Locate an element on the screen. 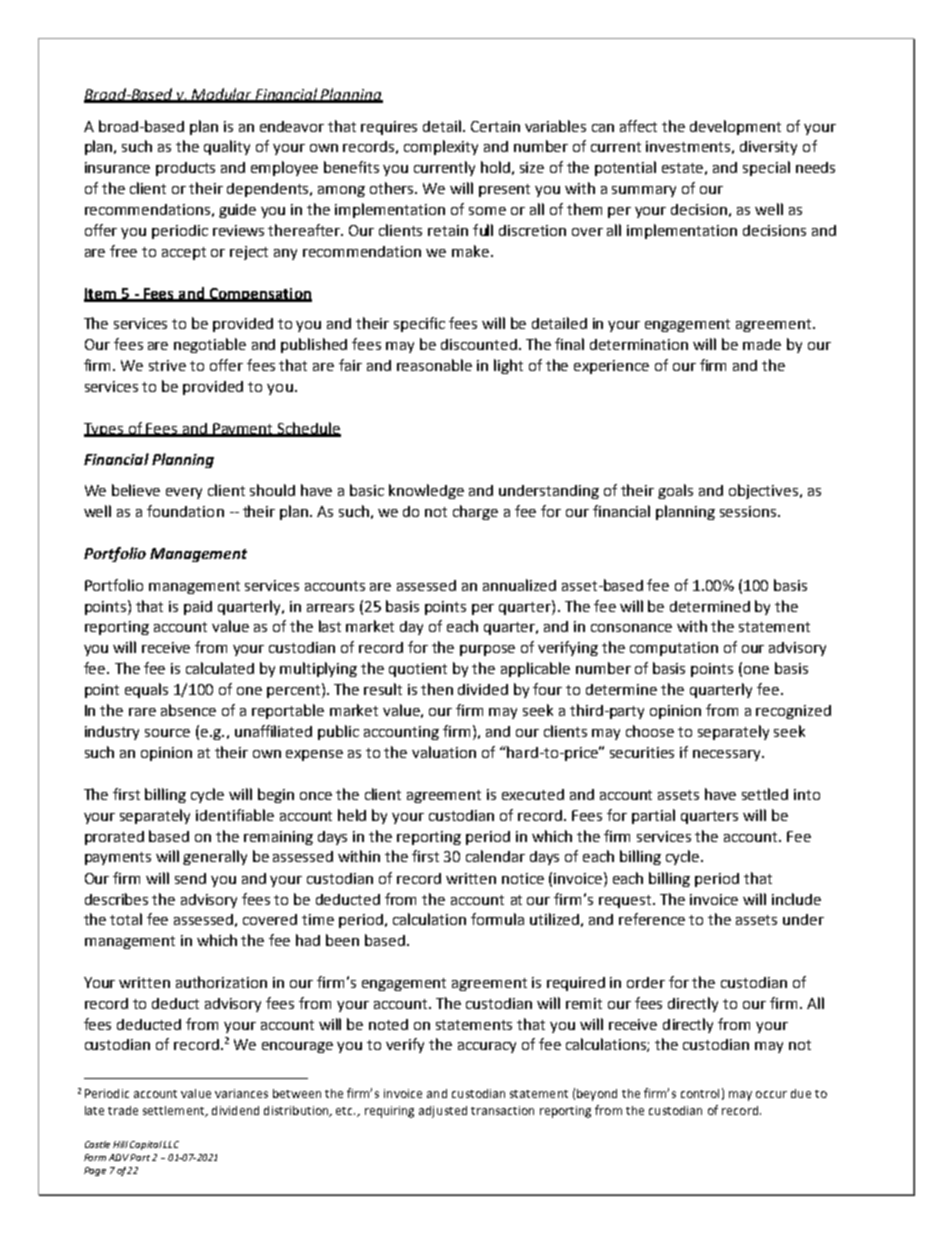 The image size is (952, 1233). every is located at coordinates (184, 493).
